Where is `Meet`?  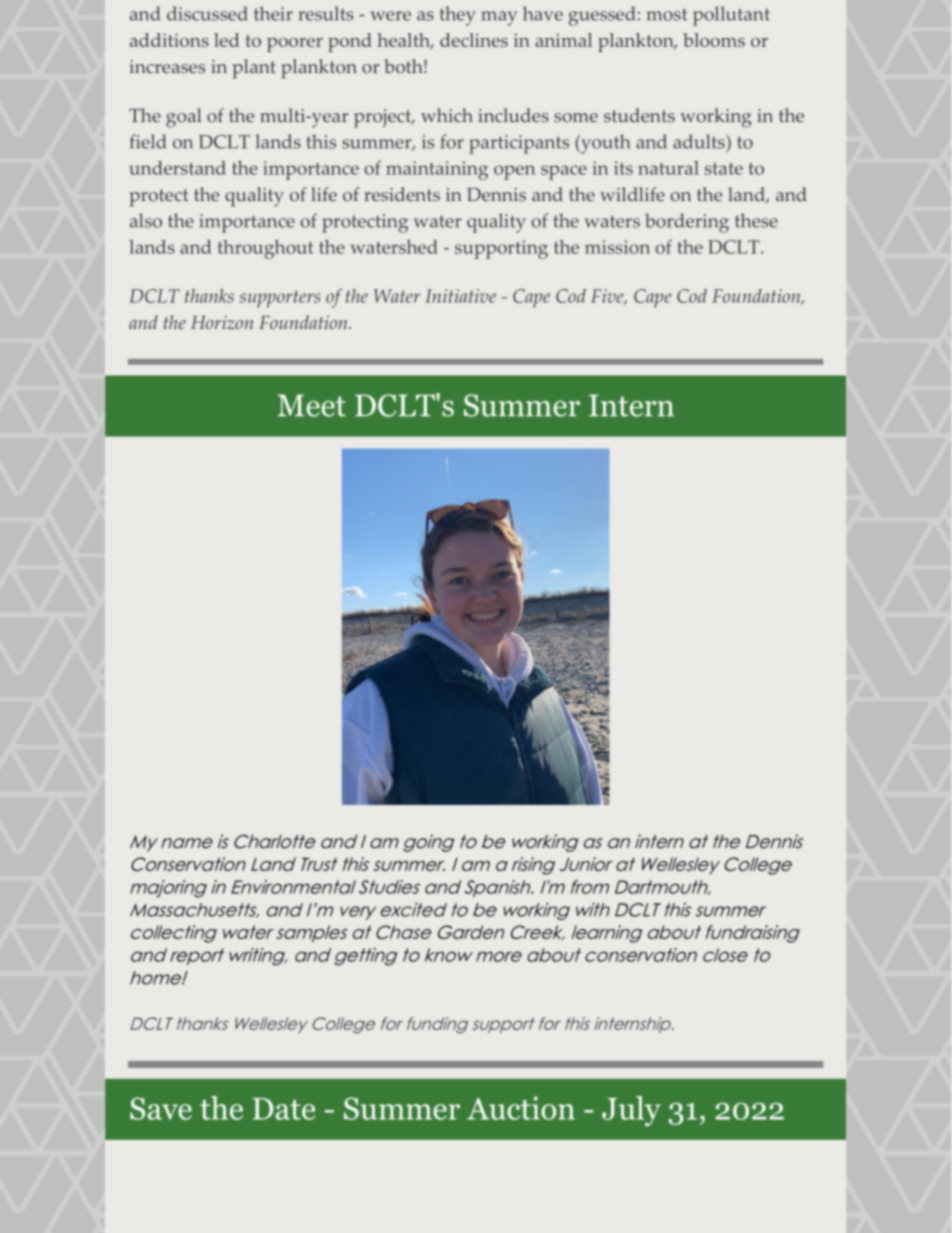
Meet is located at coordinates (311, 405).
